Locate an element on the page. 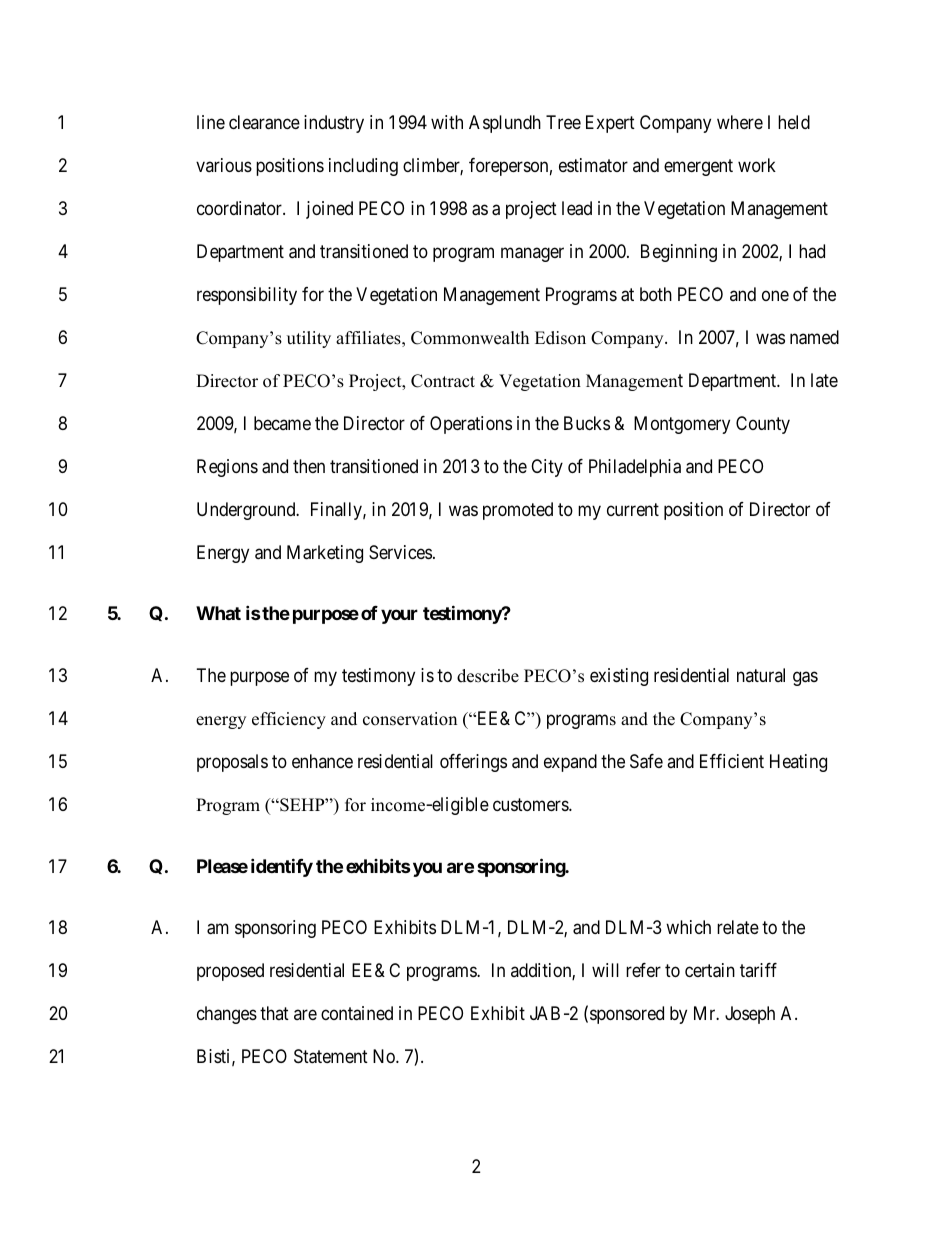 Image resolution: width=952 pixels, height=1233 pixels. Tree is located at coordinates (563, 122).
